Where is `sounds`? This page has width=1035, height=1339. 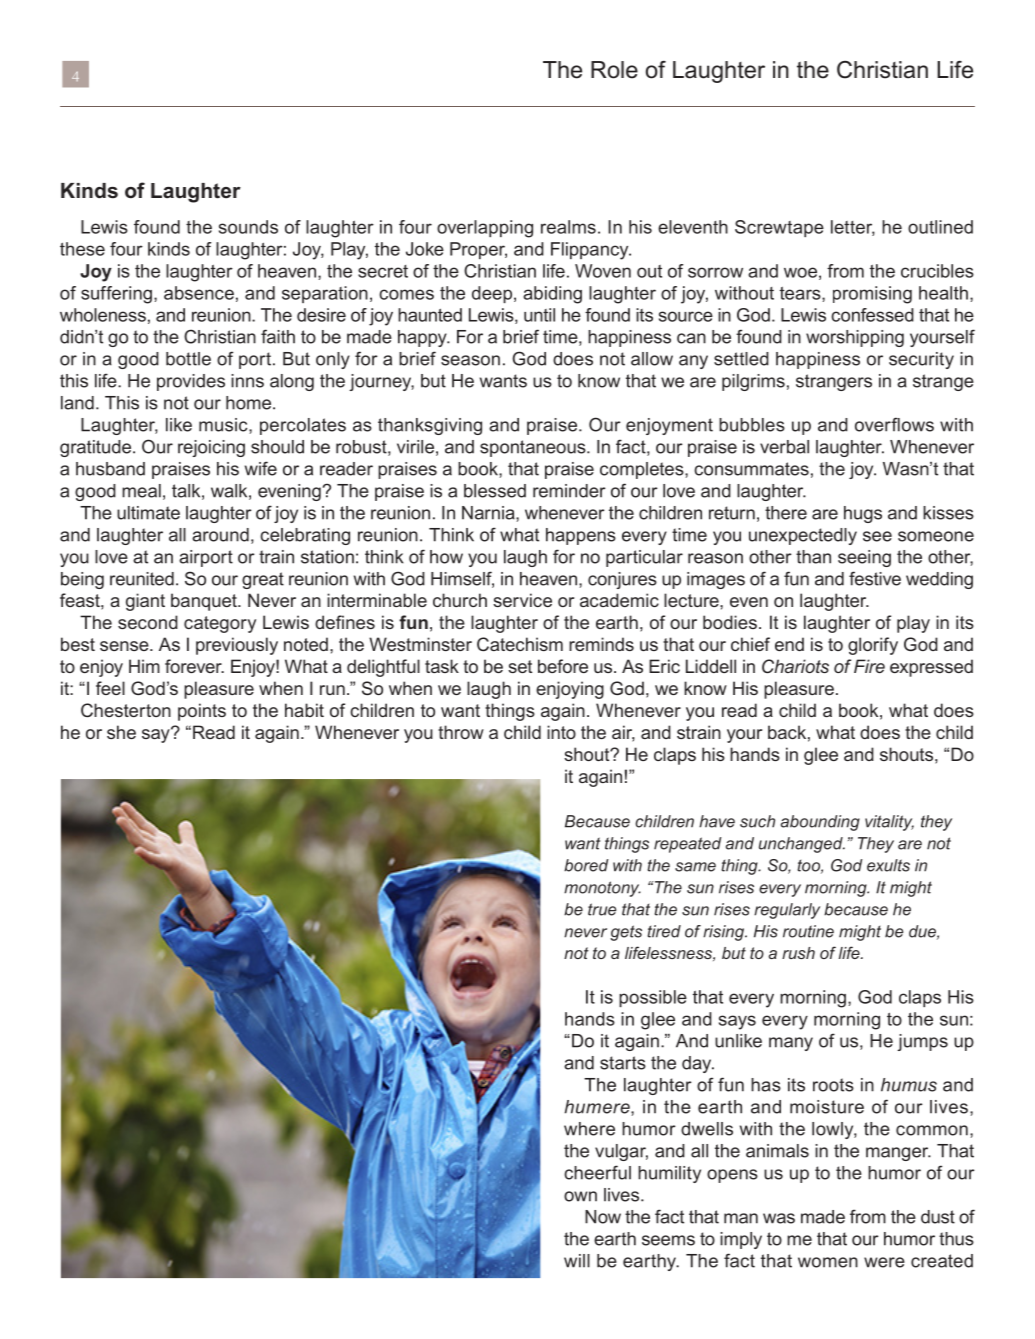
sounds is located at coordinates (248, 227).
